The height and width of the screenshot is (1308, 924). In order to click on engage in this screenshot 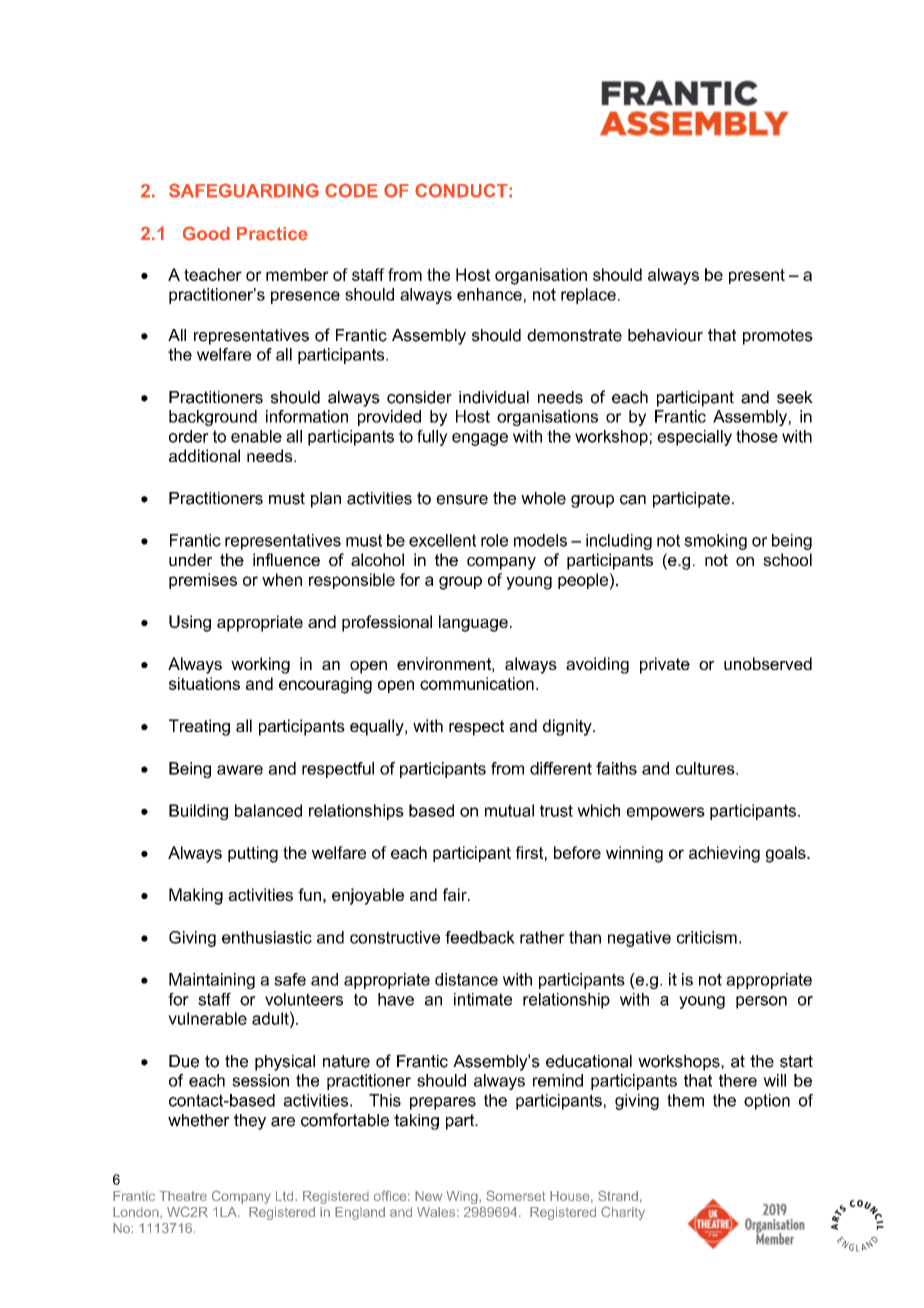, I will do `click(480, 439)`.
